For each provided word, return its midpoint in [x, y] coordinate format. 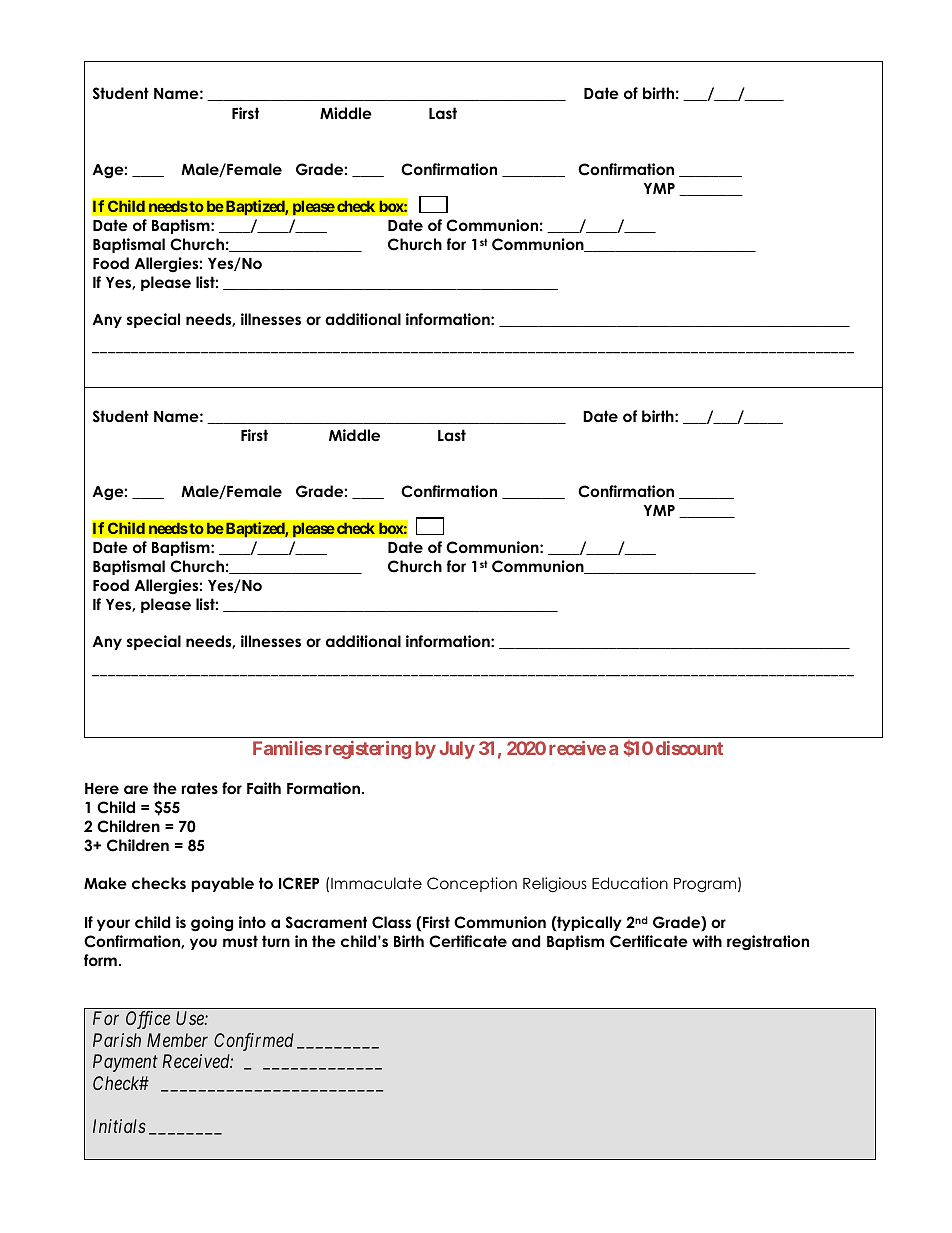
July [457, 750]
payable [222, 884]
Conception [472, 884]
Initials [119, 1126]
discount [689, 748]
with [707, 941]
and [526, 941]
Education [630, 883]
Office [148, 1020]
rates [200, 788]
